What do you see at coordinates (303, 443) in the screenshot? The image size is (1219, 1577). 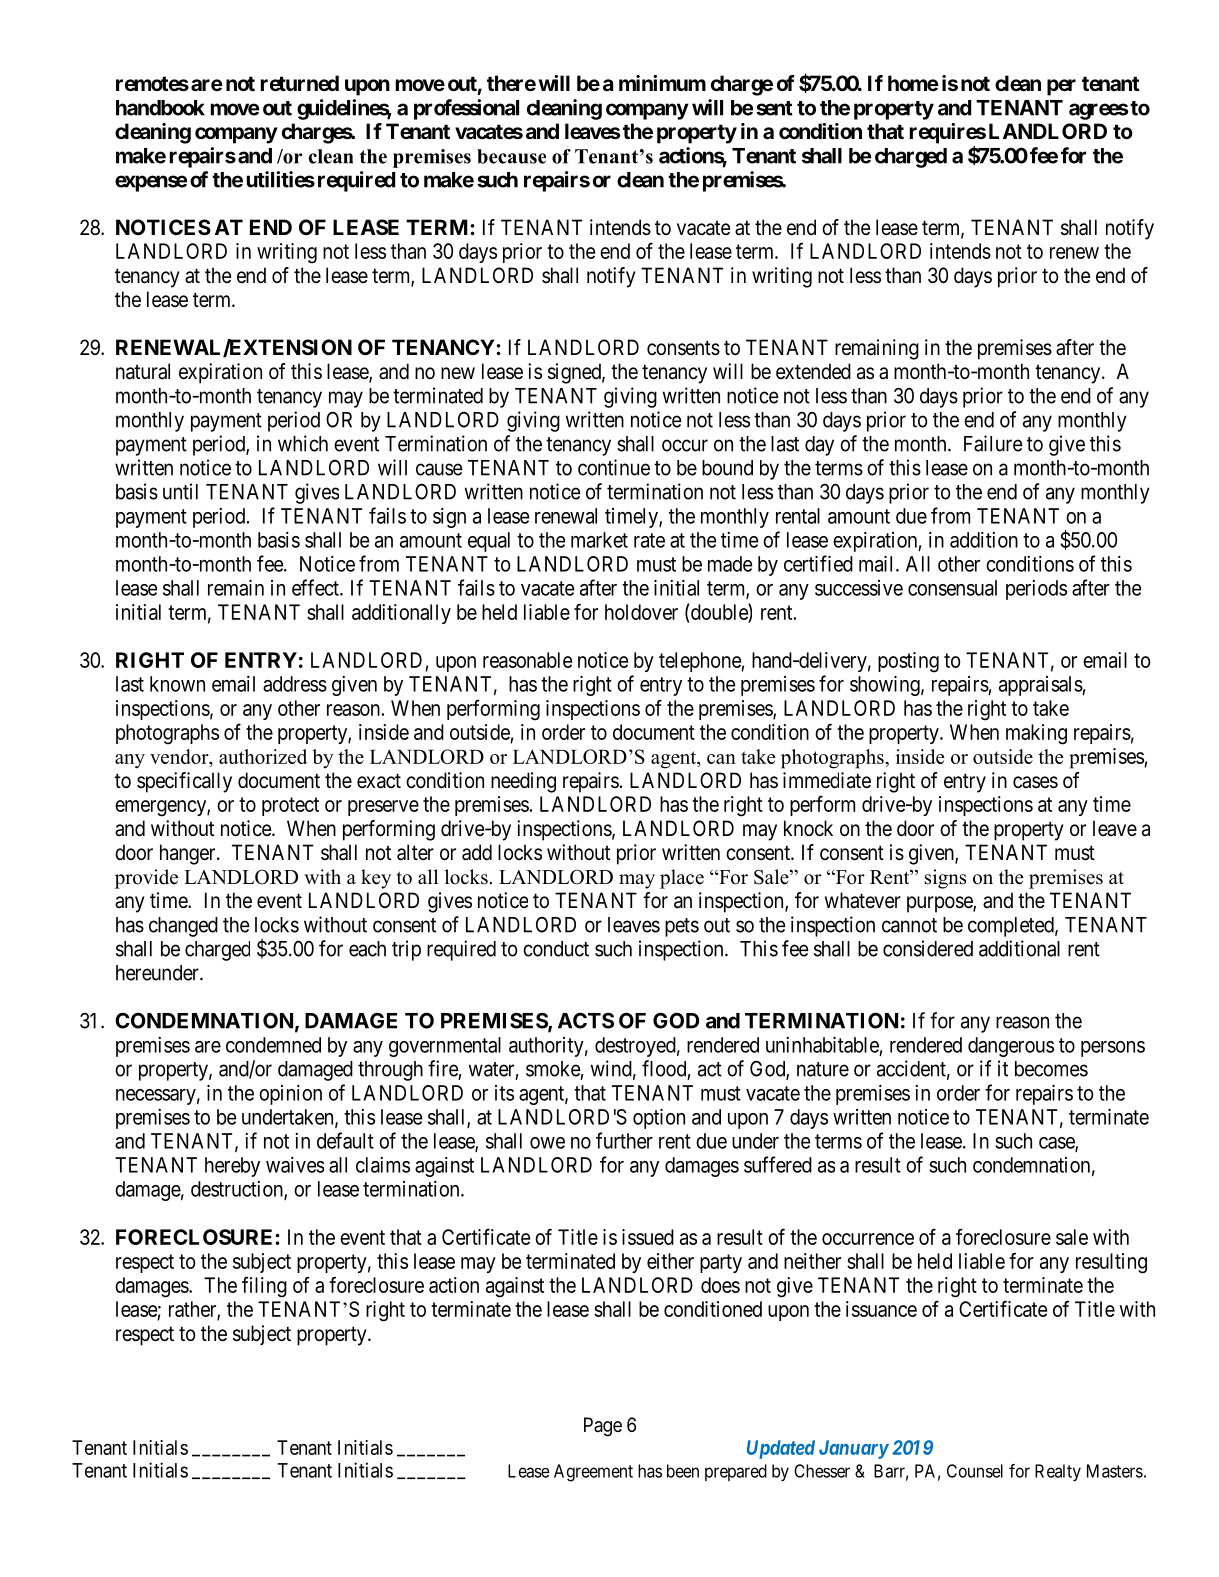 I see `which` at bounding box center [303, 443].
